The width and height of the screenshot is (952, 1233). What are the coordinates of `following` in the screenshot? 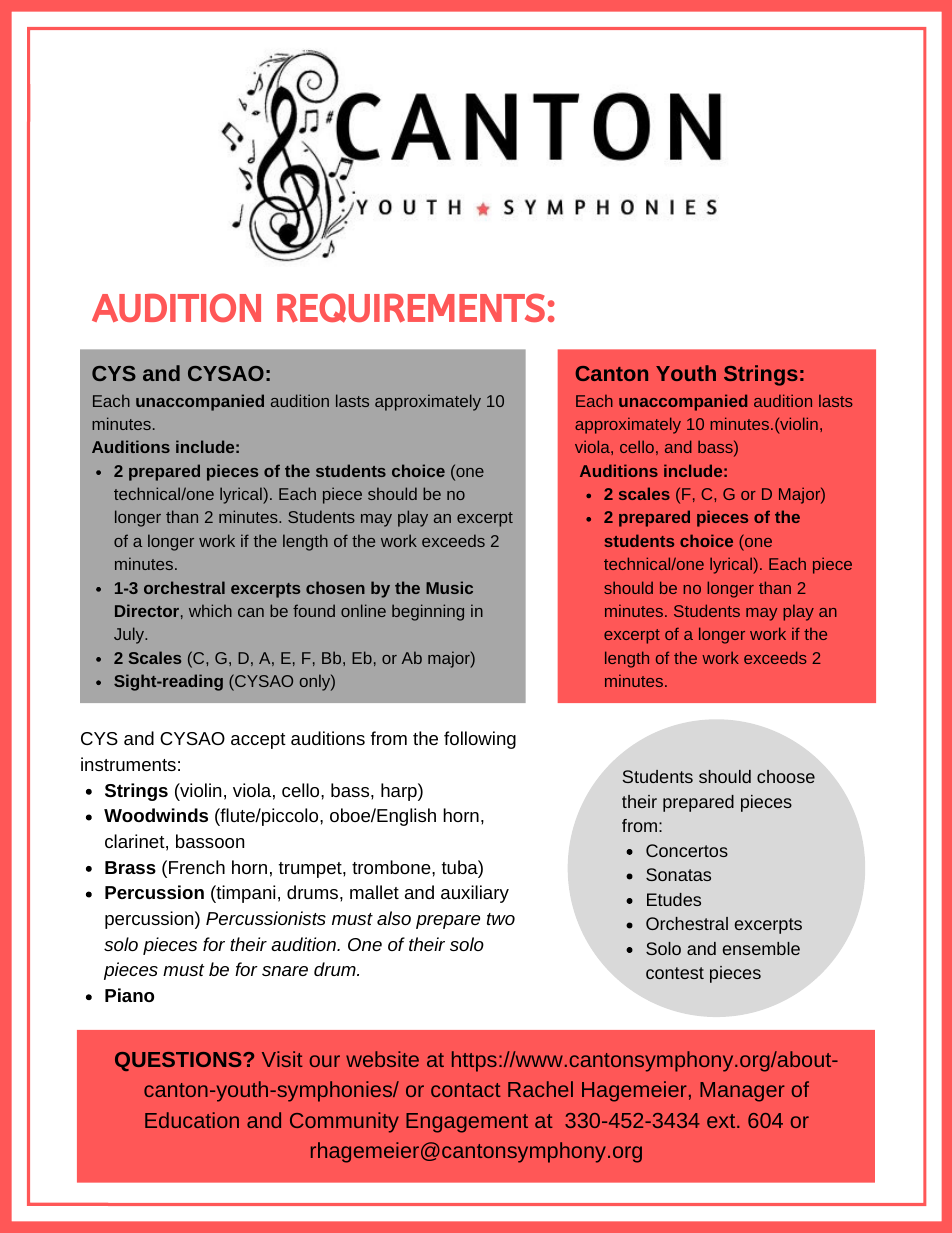 It's located at (480, 740).
